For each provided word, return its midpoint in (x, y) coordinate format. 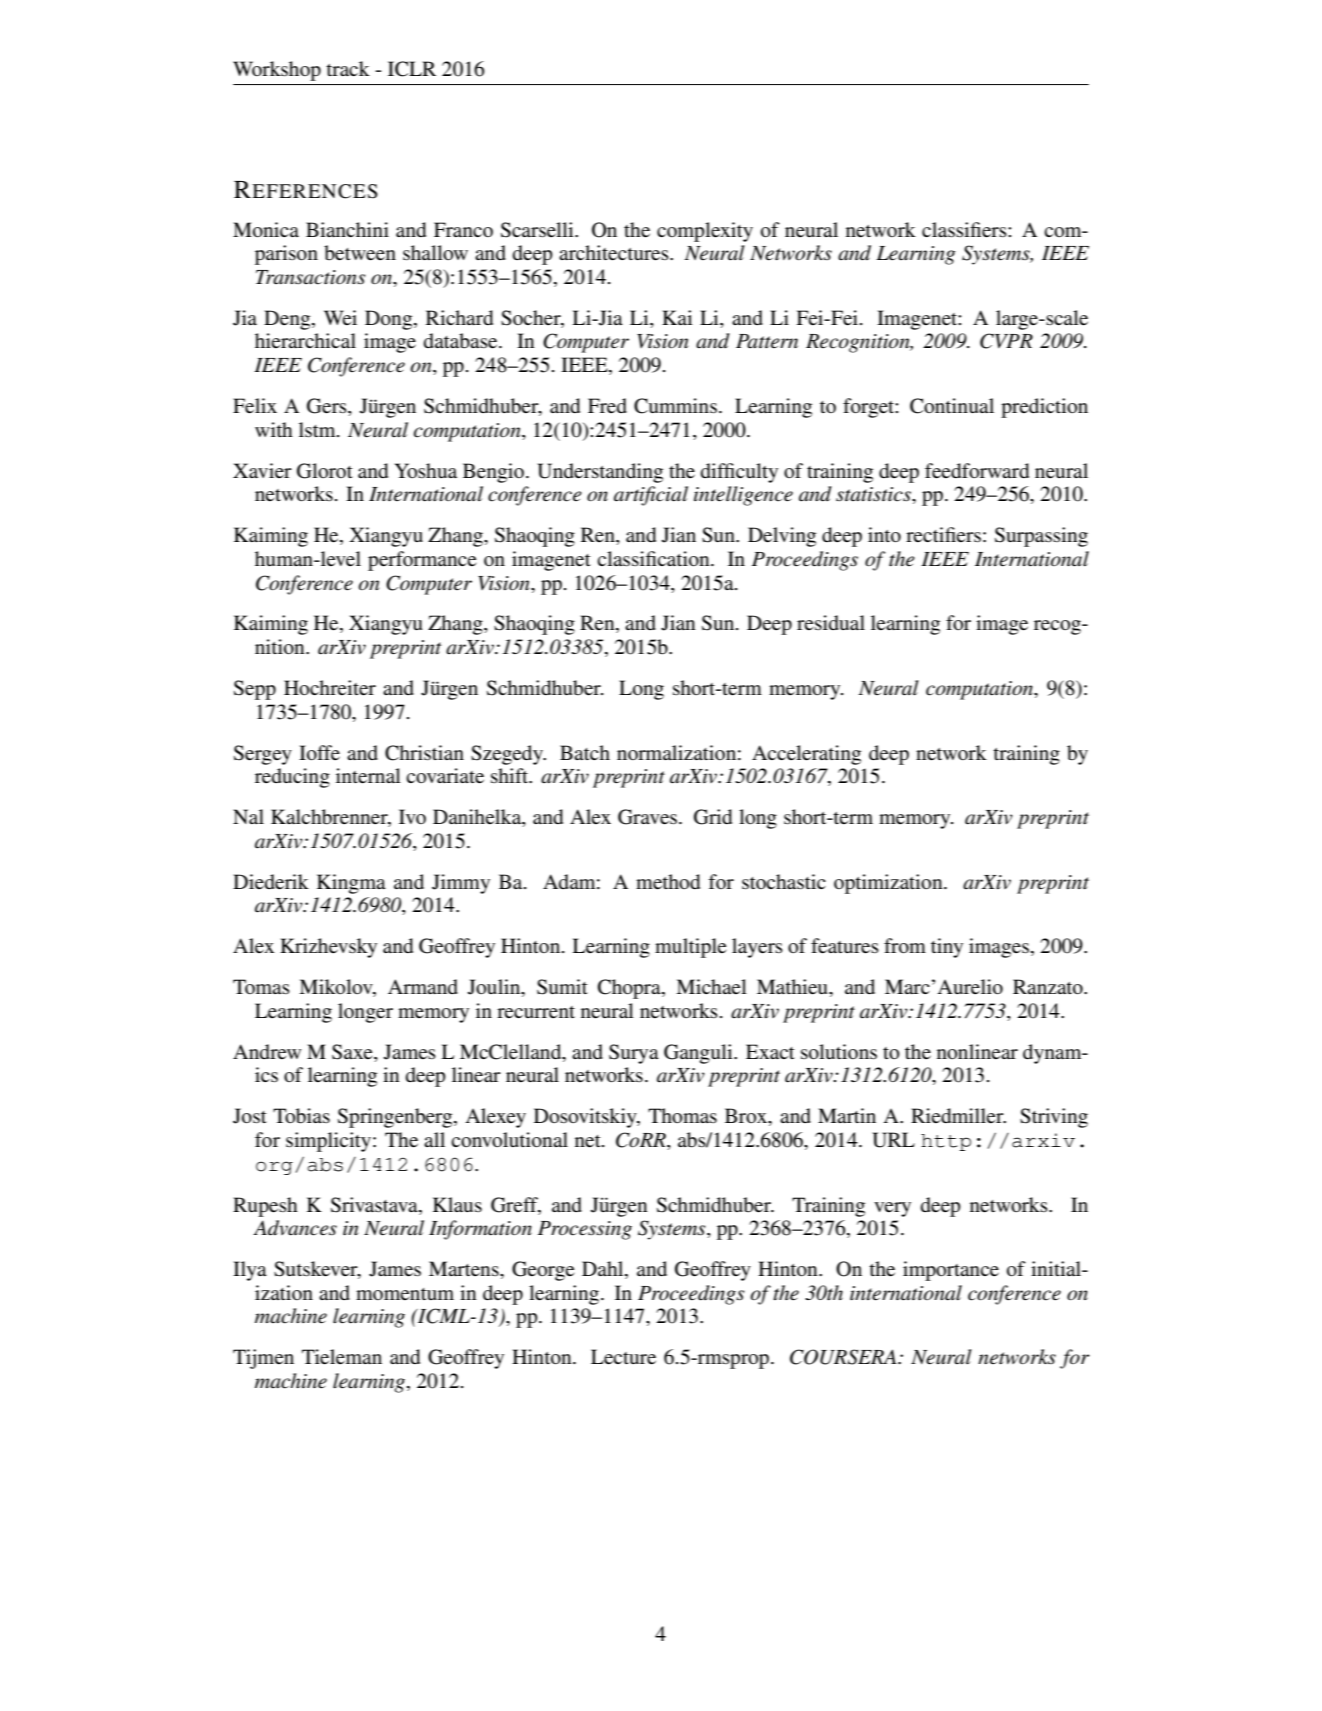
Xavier (262, 470)
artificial (651, 496)
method (668, 882)
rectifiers (943, 535)
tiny (947, 948)
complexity (705, 232)
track (348, 68)
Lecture (623, 1357)
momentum (405, 1294)
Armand (423, 986)
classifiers (965, 230)
